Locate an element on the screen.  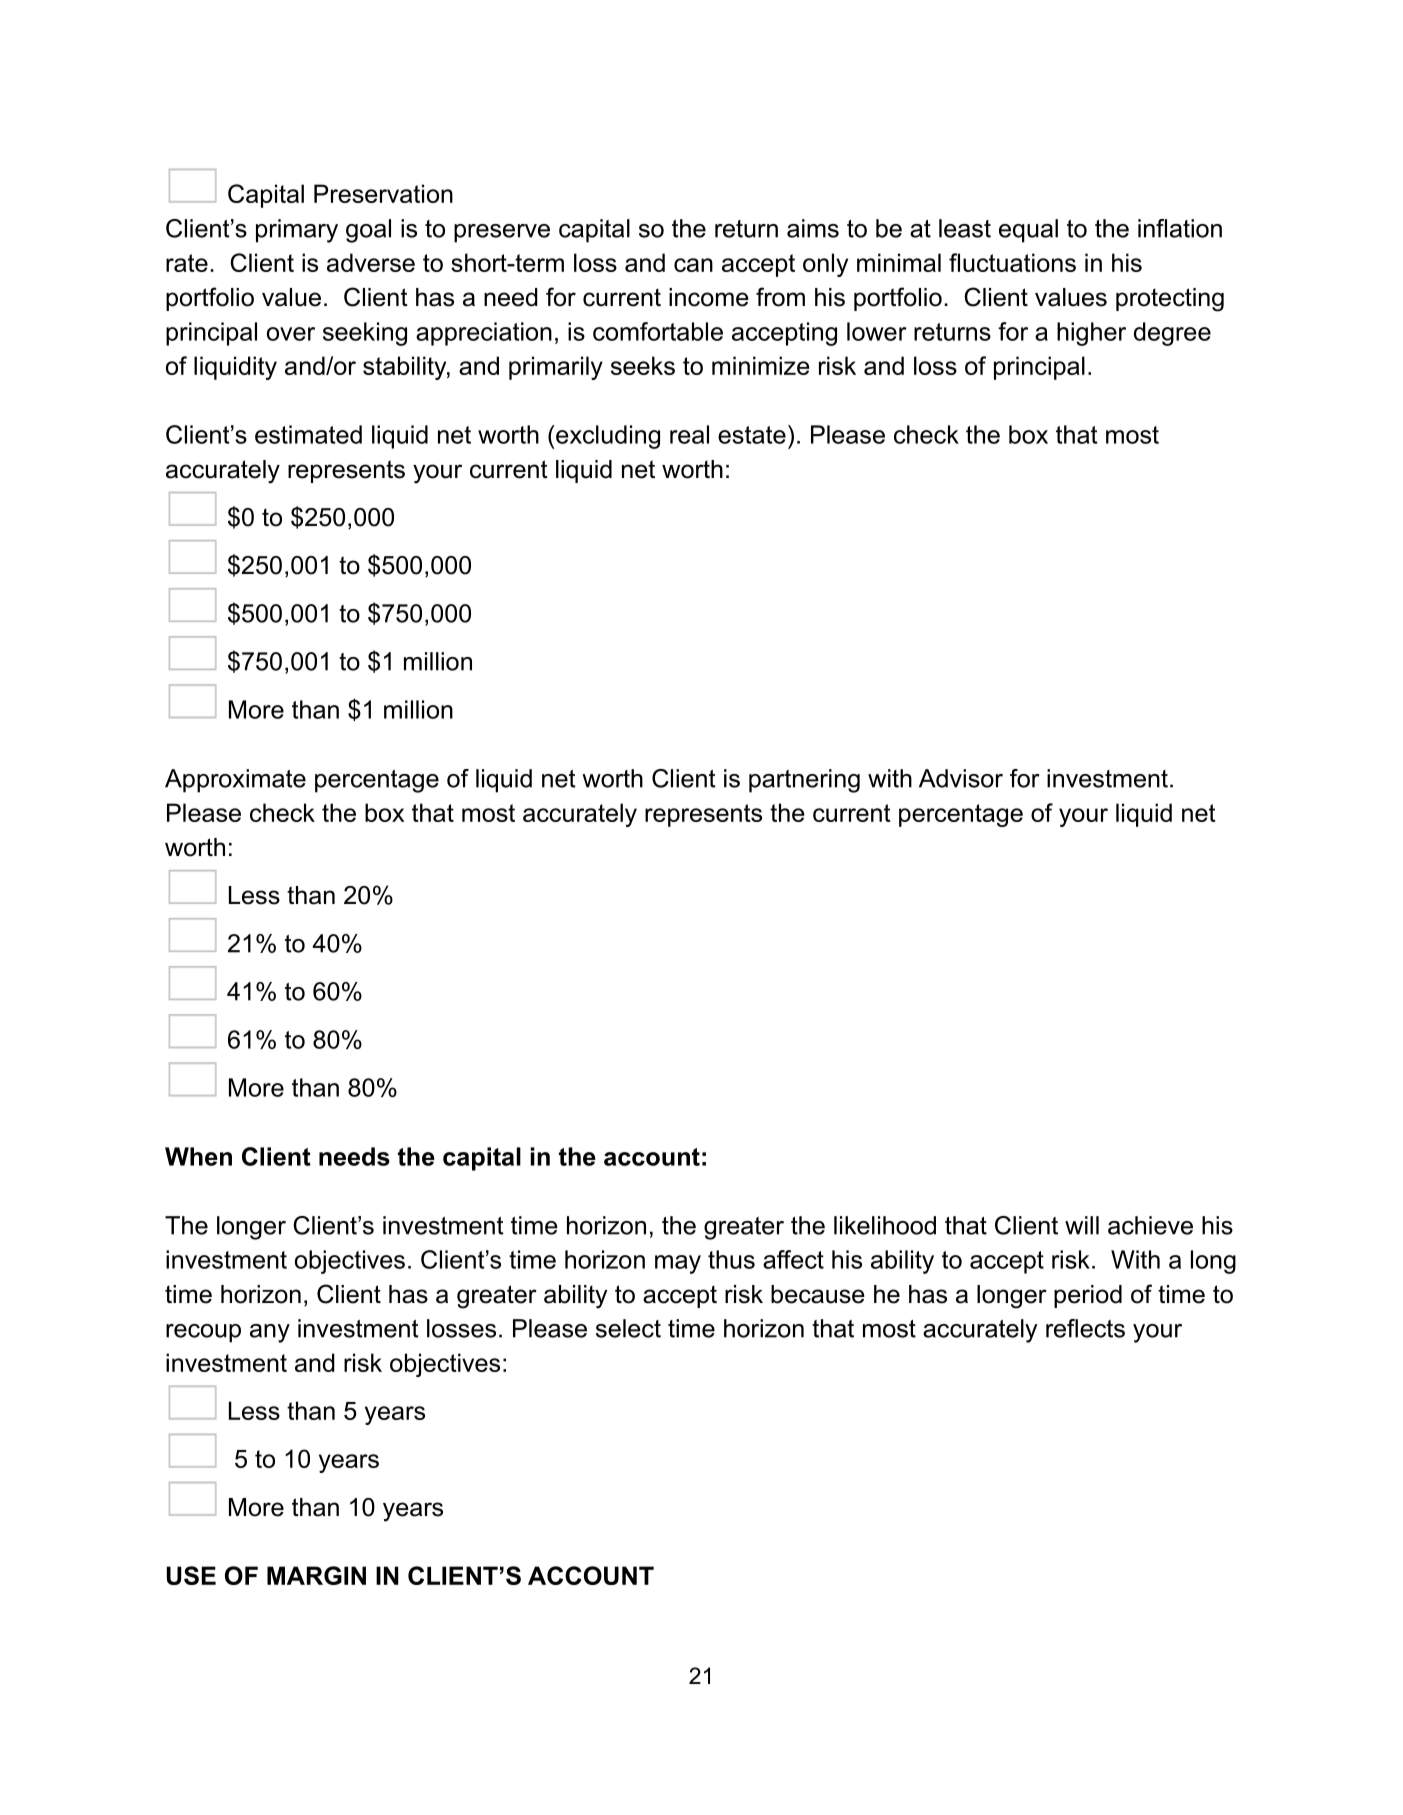
select is located at coordinates (628, 1328).
